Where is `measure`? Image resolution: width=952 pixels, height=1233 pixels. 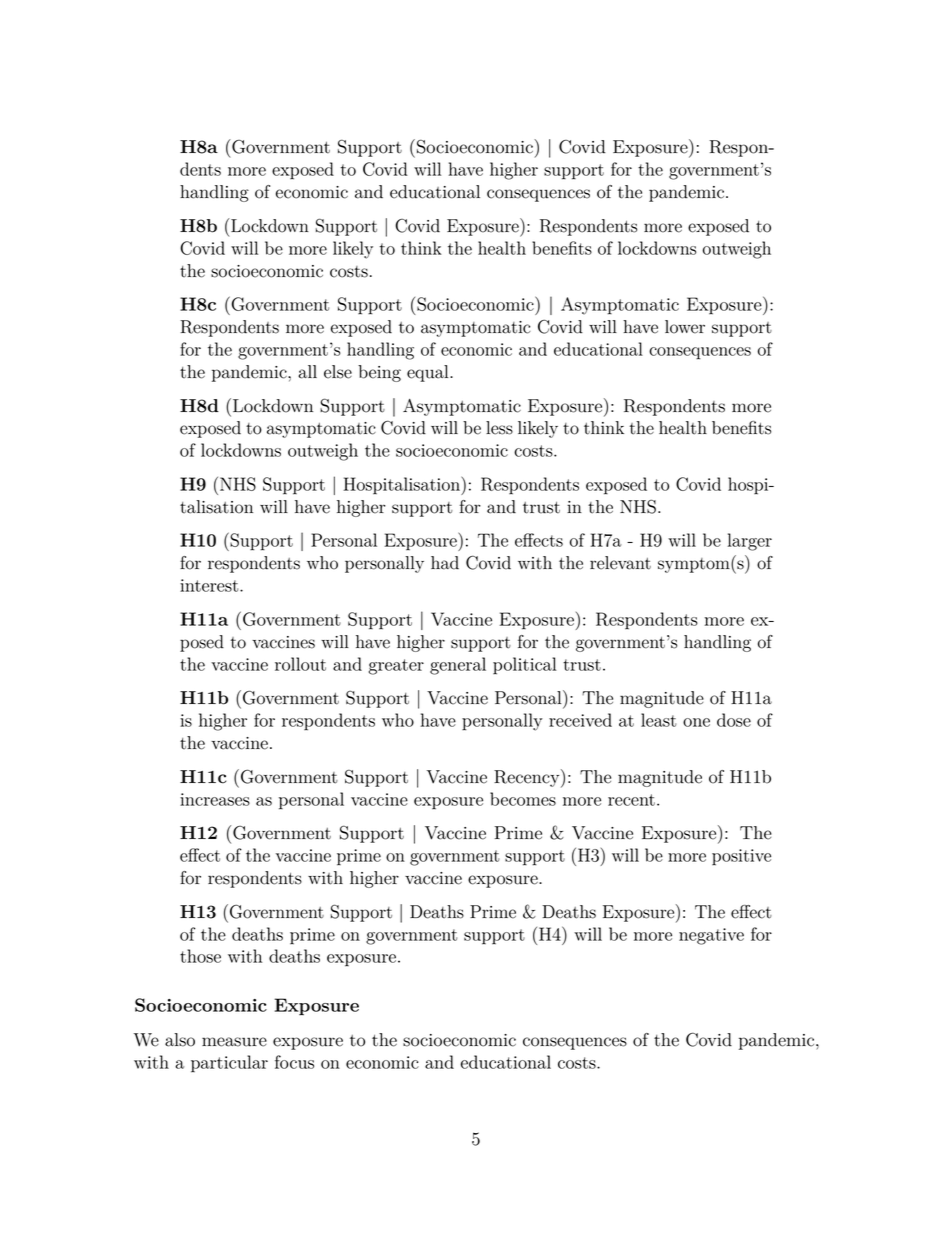 measure is located at coordinates (234, 1042).
